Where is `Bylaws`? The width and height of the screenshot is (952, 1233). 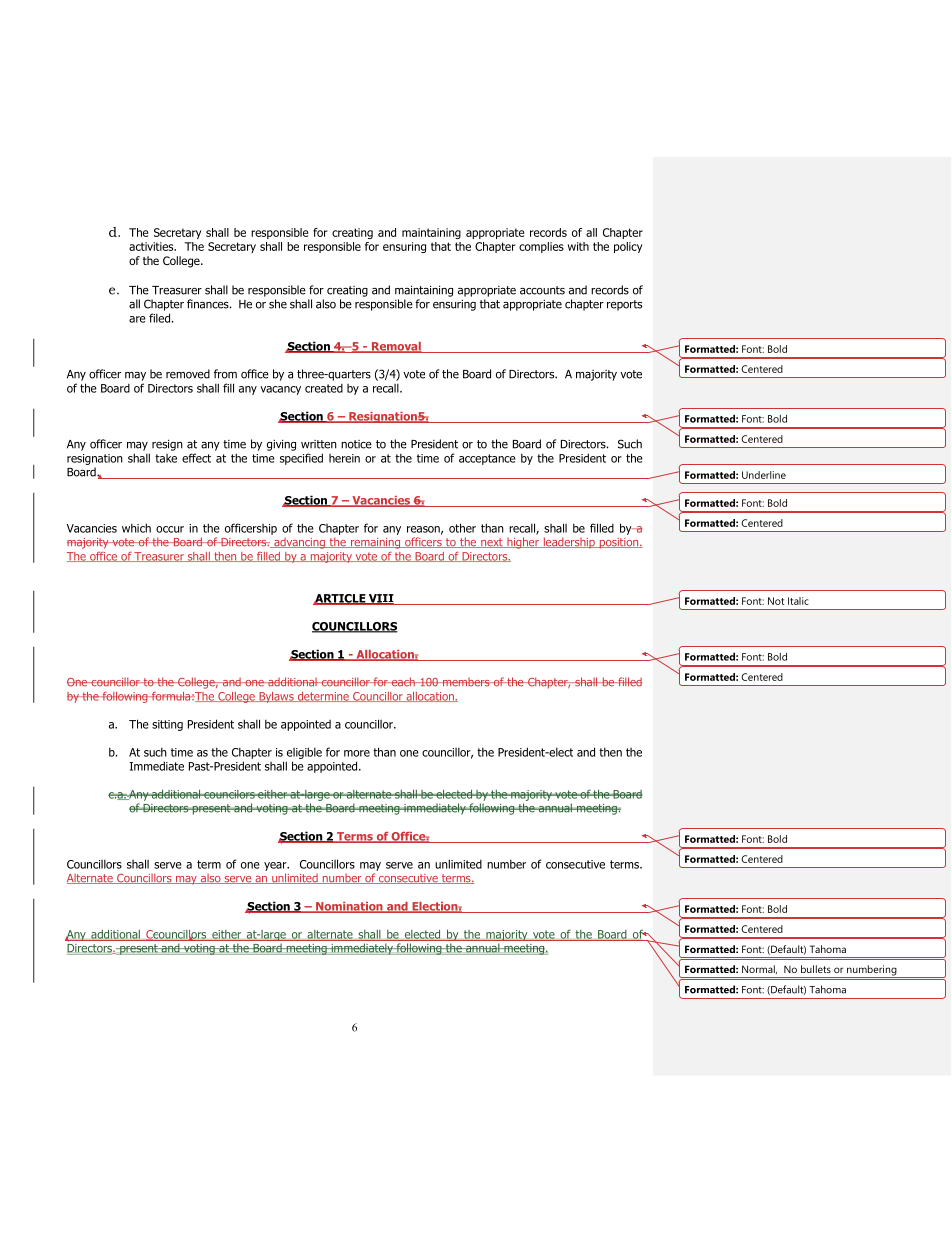
Bylaws is located at coordinates (276, 697).
